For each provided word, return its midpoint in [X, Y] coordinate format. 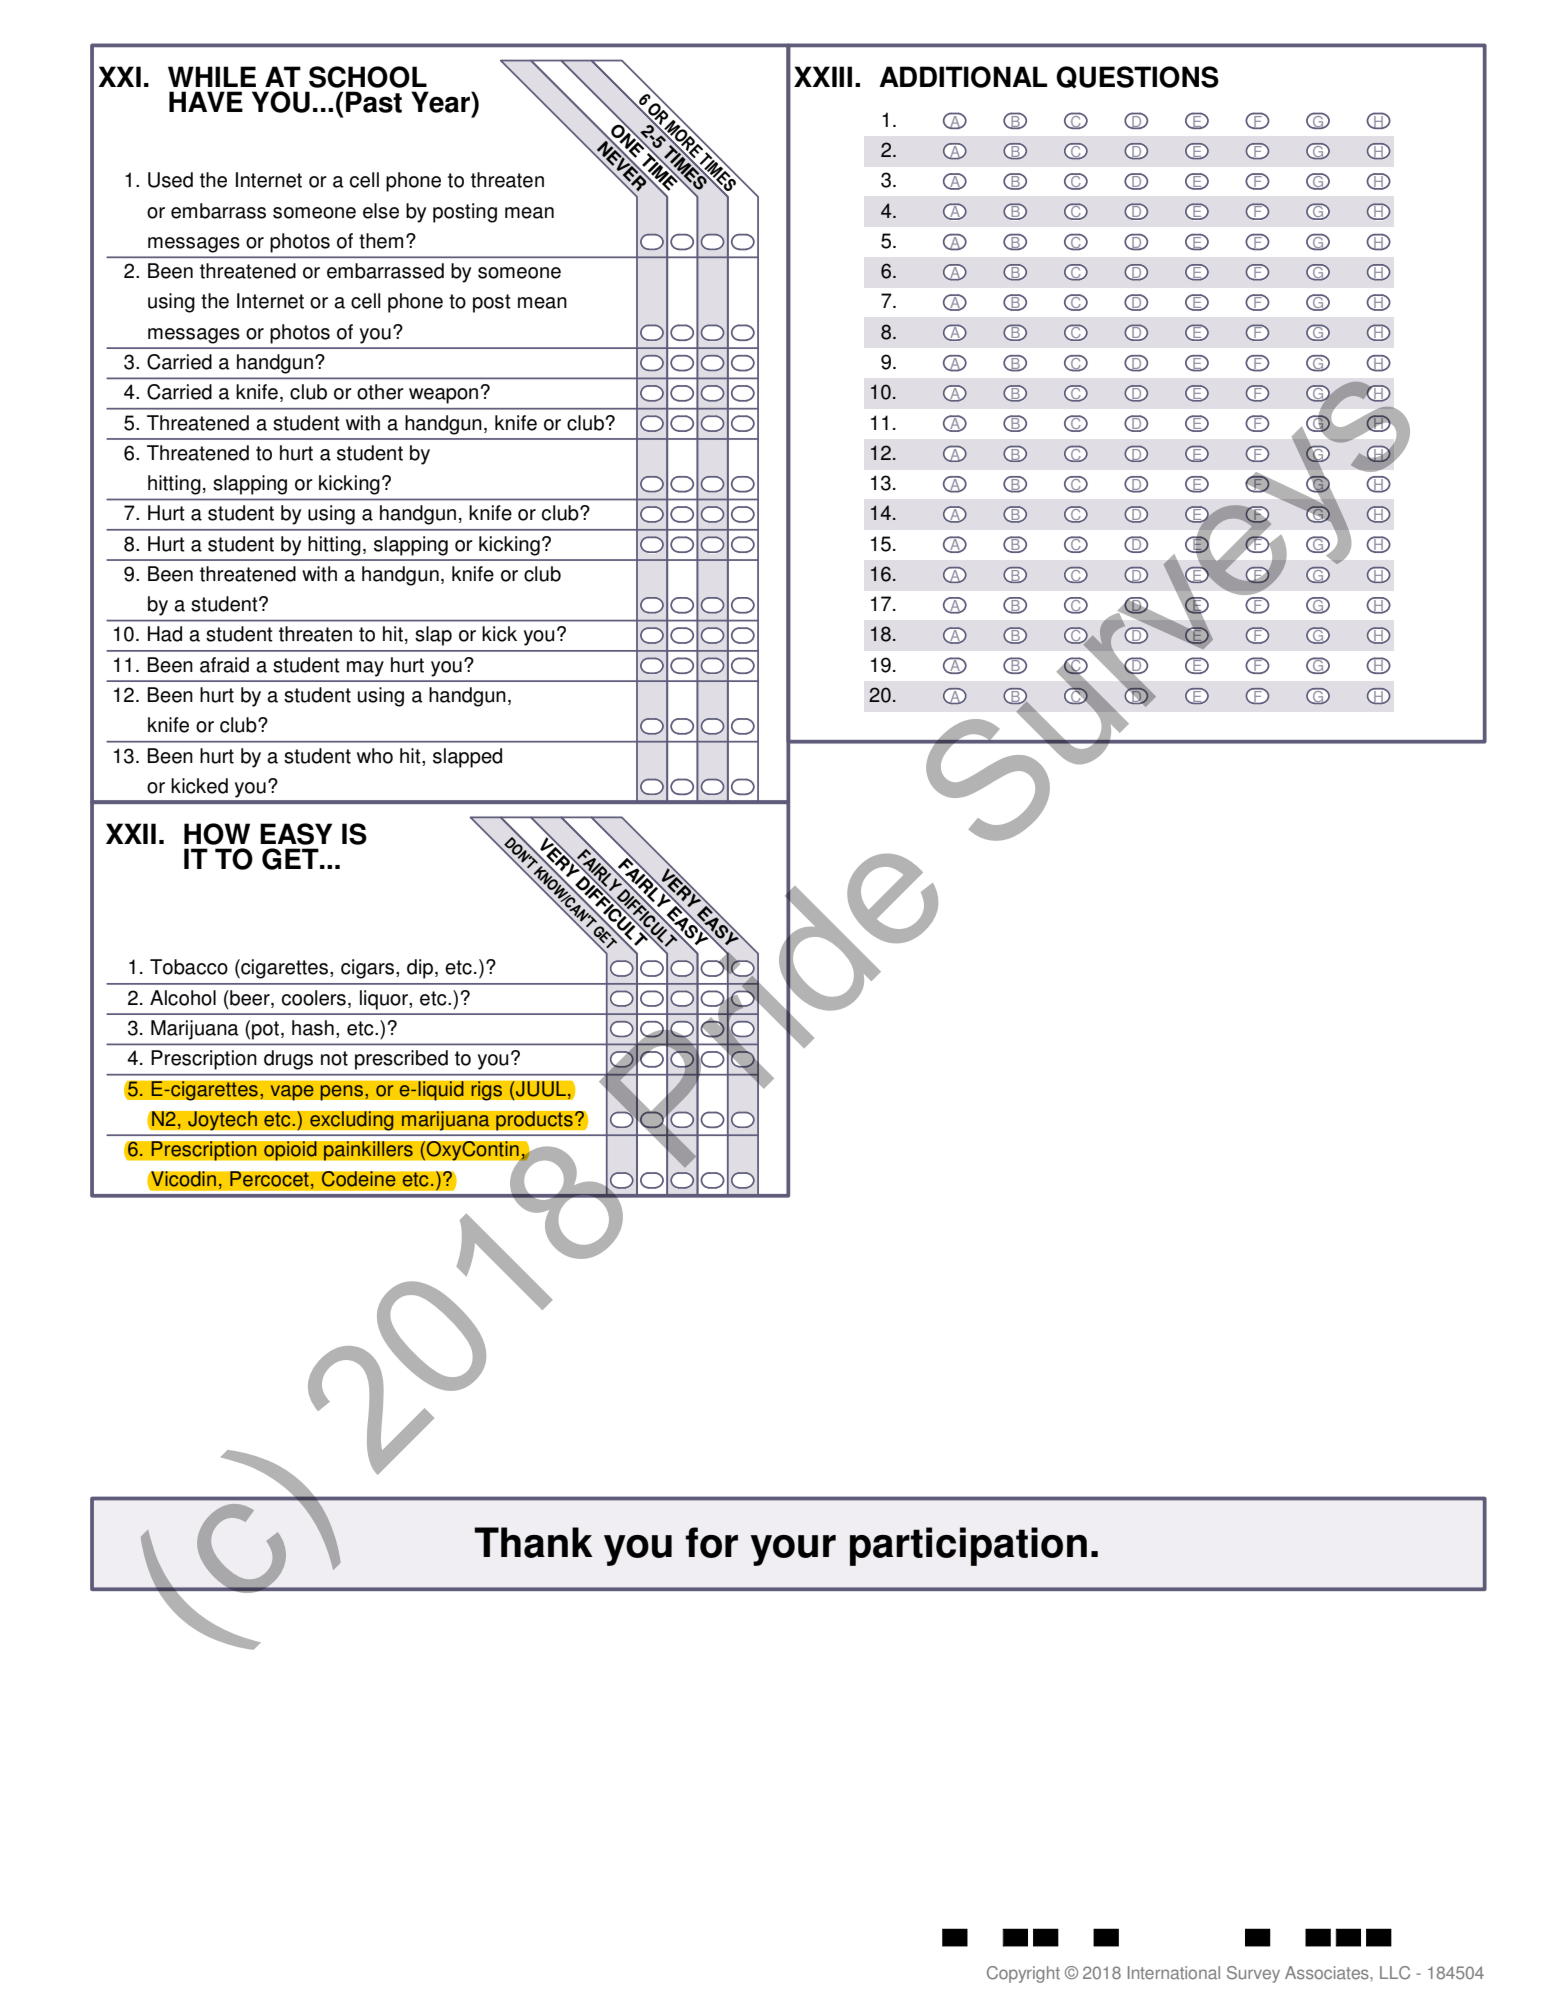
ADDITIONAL [963, 77]
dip [421, 969]
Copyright [1023, 1974]
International [1174, 1973]
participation [968, 1546]
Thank [533, 1542]
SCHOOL [368, 77]
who [375, 756]
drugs [288, 1060]
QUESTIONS [1137, 77]
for [711, 1542]
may [365, 669]
